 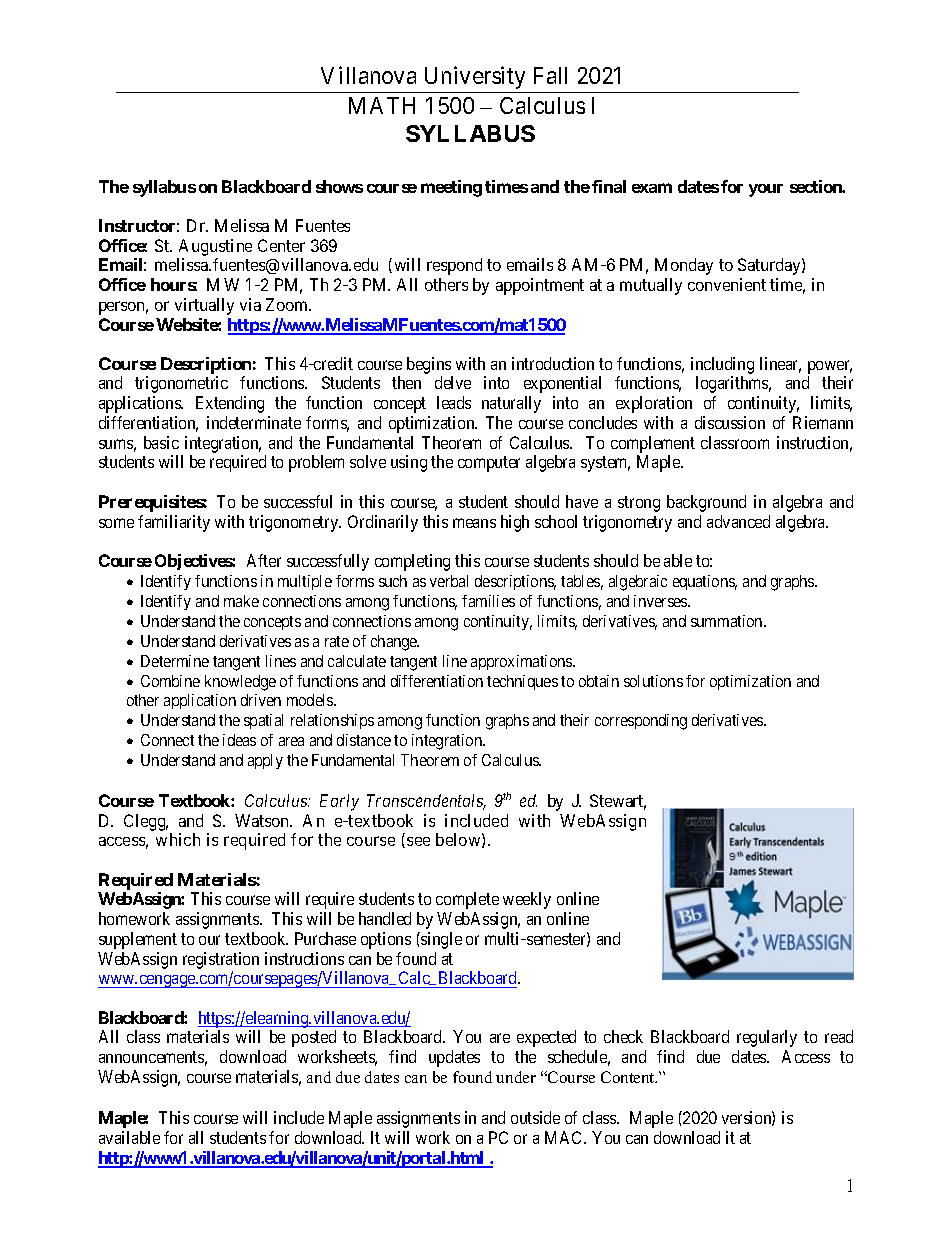 I want to click on shows, so click(x=339, y=186).
